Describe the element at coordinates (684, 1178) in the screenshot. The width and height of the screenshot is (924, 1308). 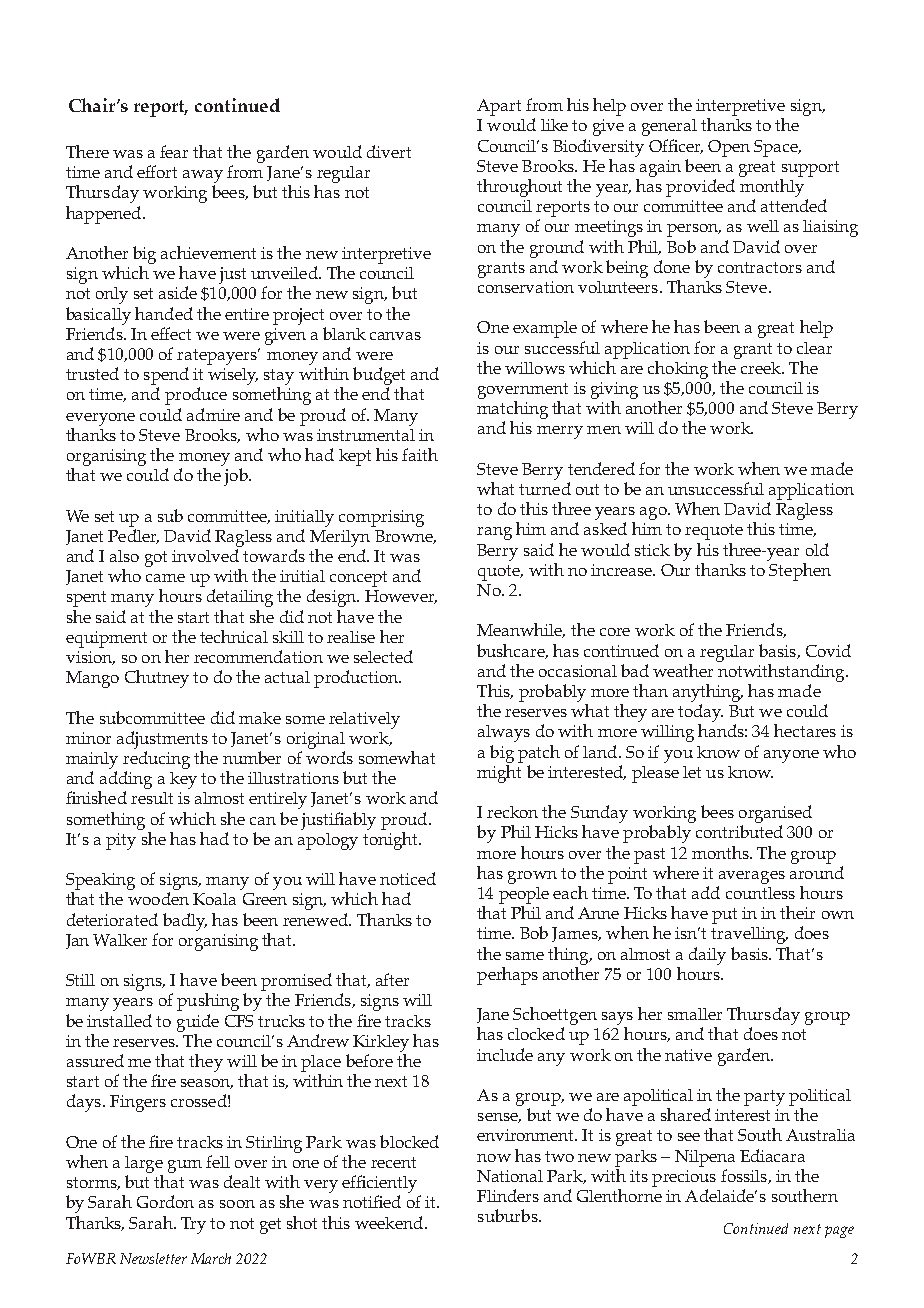
I see `precious` at that location.
